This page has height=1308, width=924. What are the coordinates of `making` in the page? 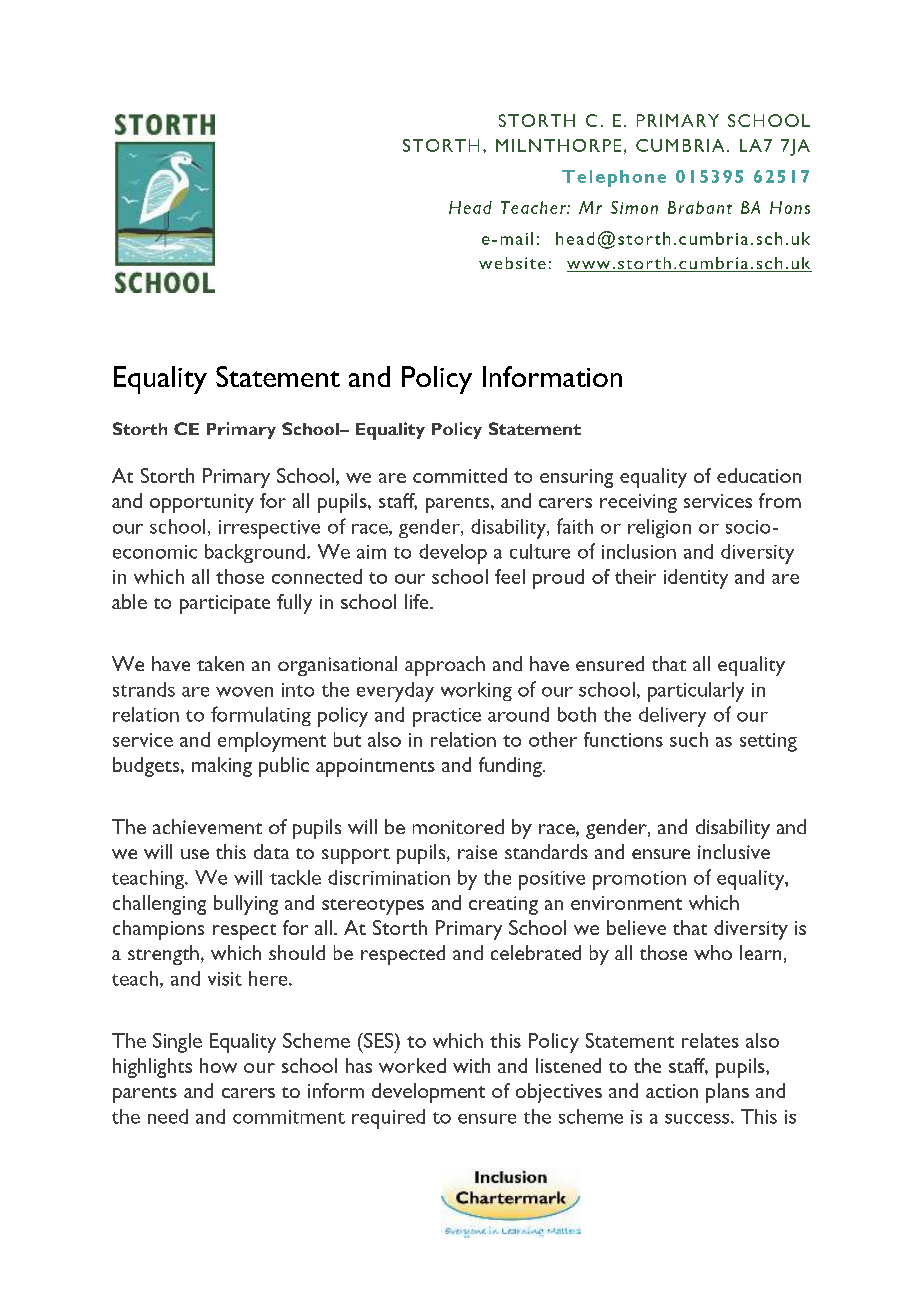 It's located at (222, 767).
